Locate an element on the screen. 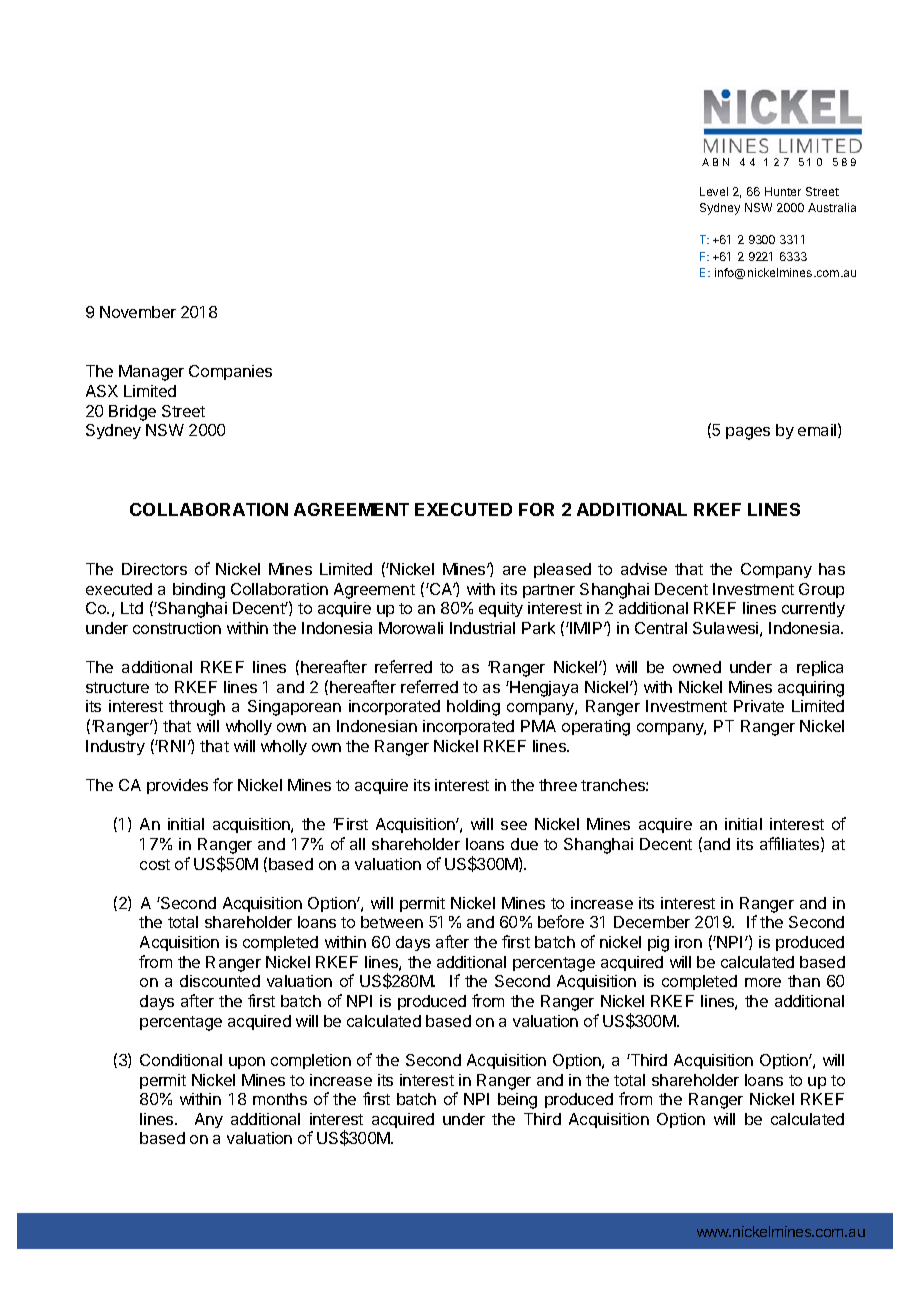 The image size is (924, 1308). Hunter is located at coordinates (783, 191).
